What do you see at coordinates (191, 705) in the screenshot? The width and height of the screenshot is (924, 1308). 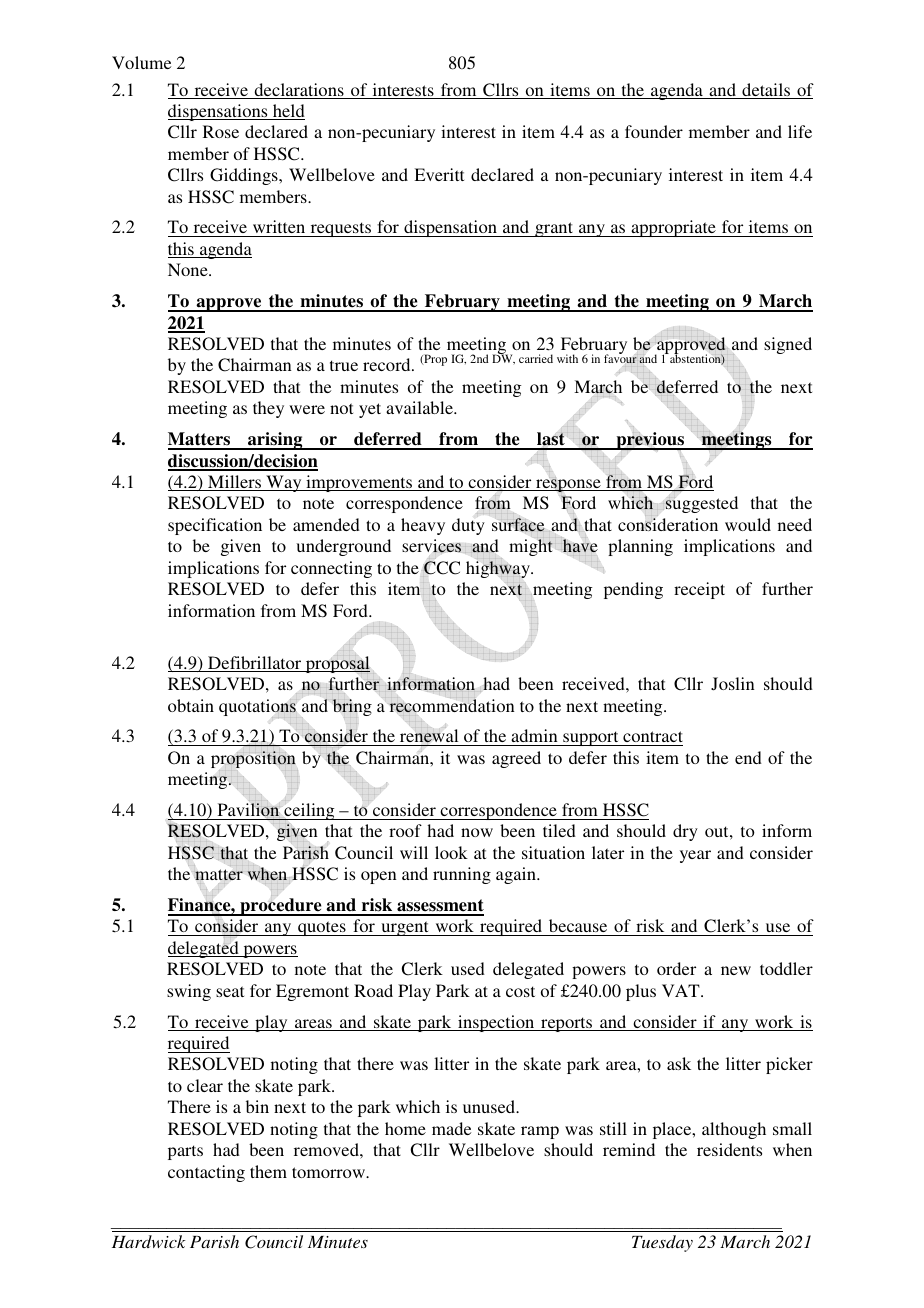 I see `obtain` at bounding box center [191, 705].
